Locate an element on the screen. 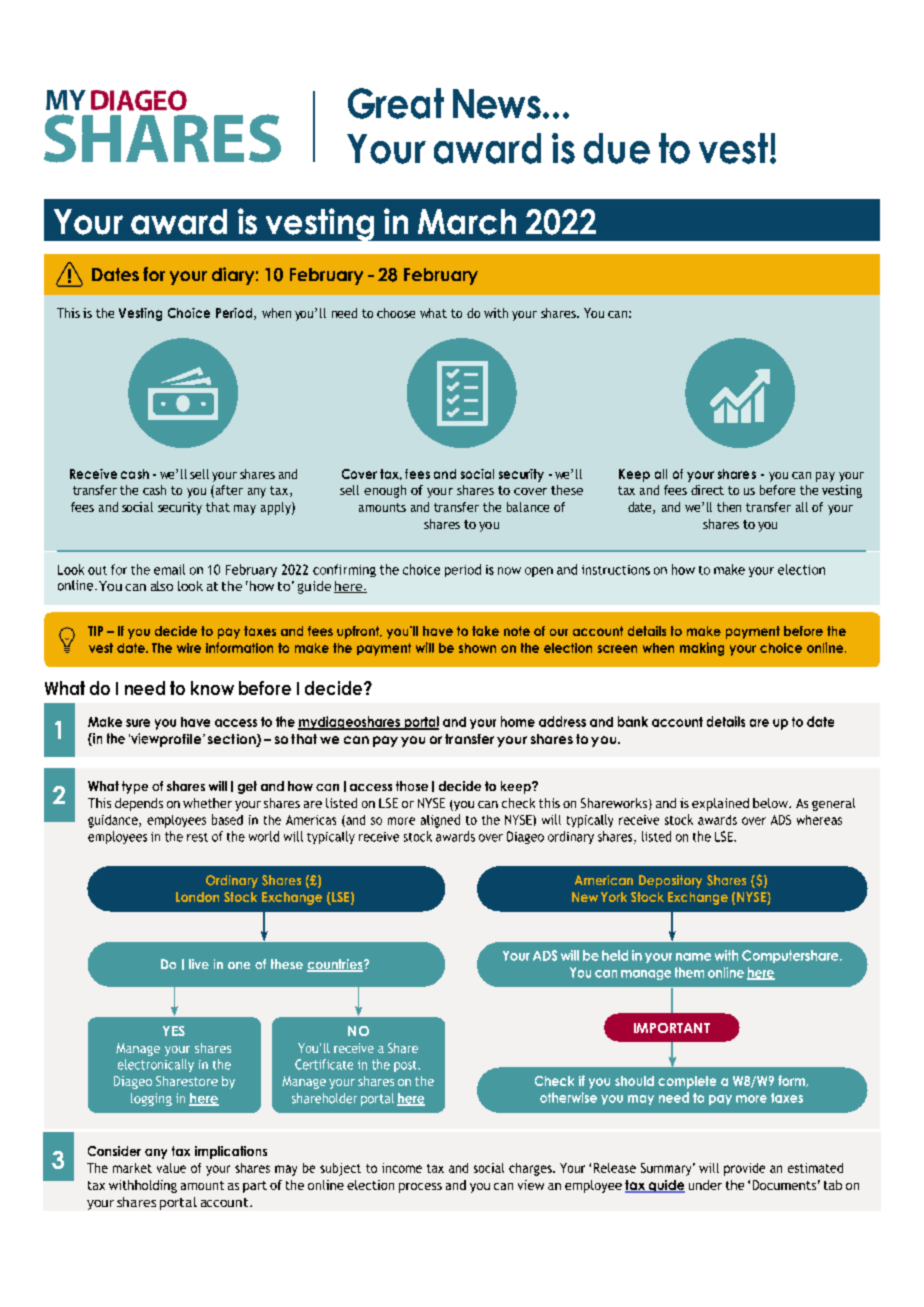 The height and width of the screenshot is (1307, 924). YES is located at coordinates (174, 1031).
